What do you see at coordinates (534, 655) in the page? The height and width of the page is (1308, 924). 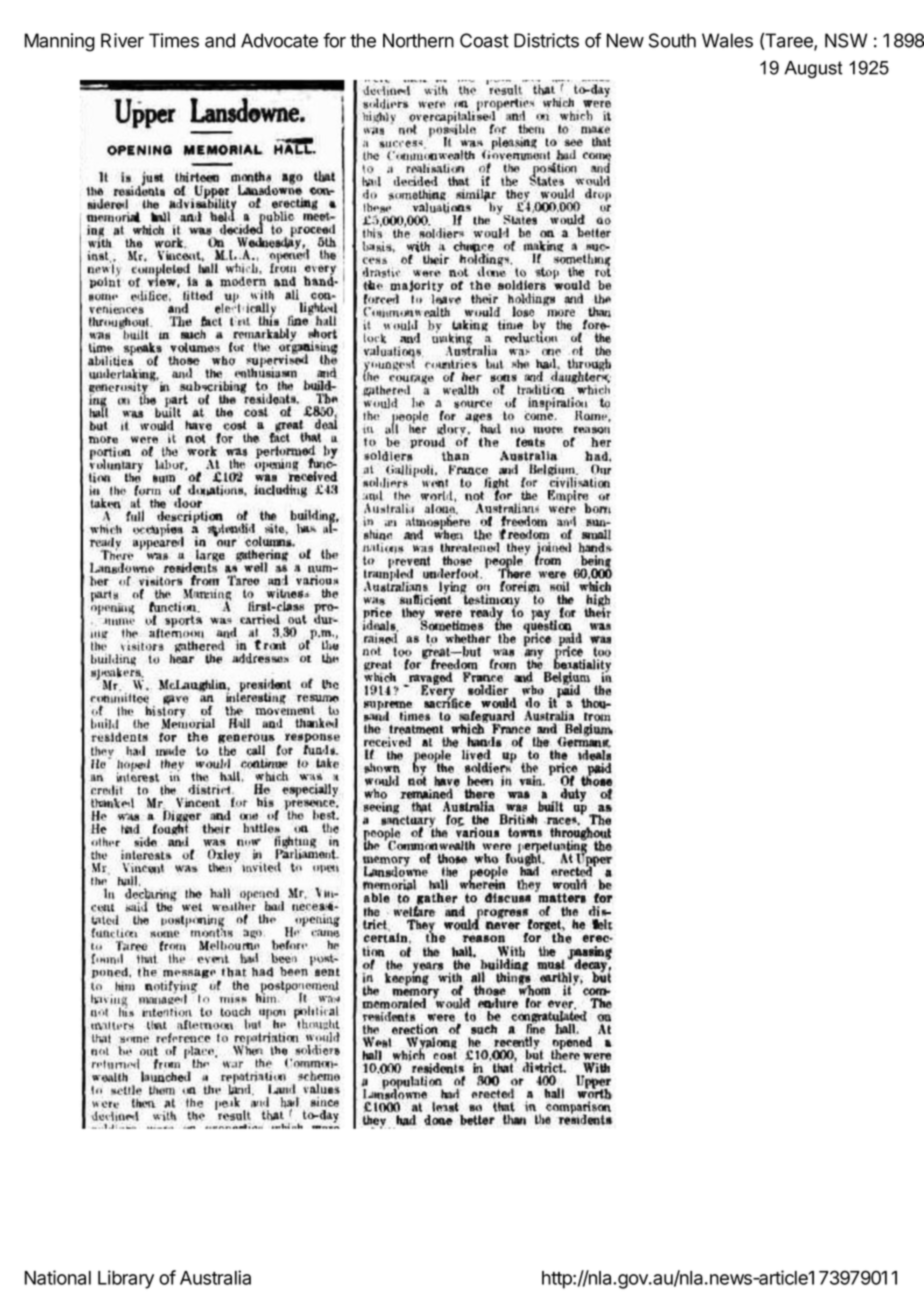 I see `any` at bounding box center [534, 655].
